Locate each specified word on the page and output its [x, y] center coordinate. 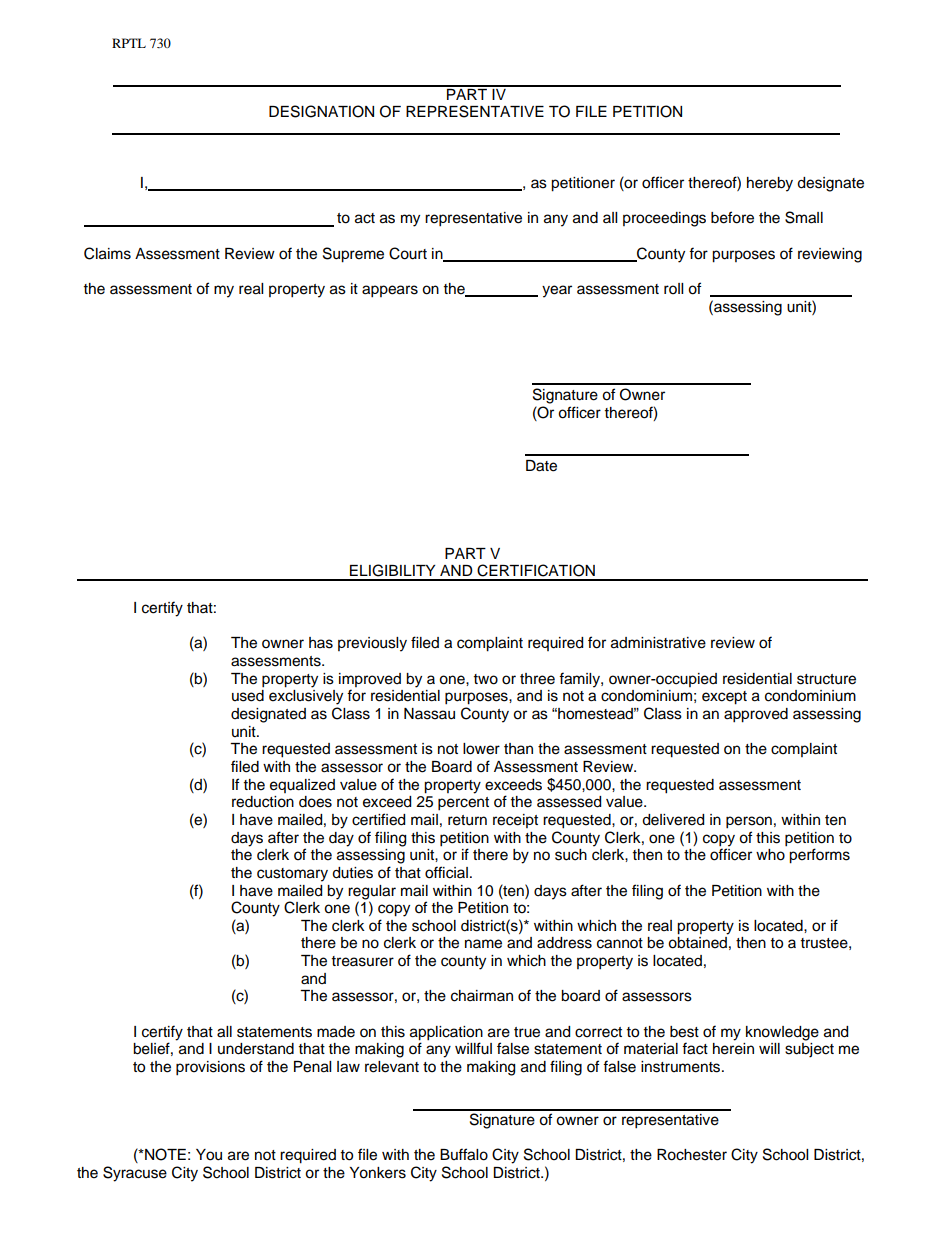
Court [408, 253]
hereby [770, 184]
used [248, 696]
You [209, 1155]
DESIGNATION [321, 111]
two [486, 679]
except [724, 698]
